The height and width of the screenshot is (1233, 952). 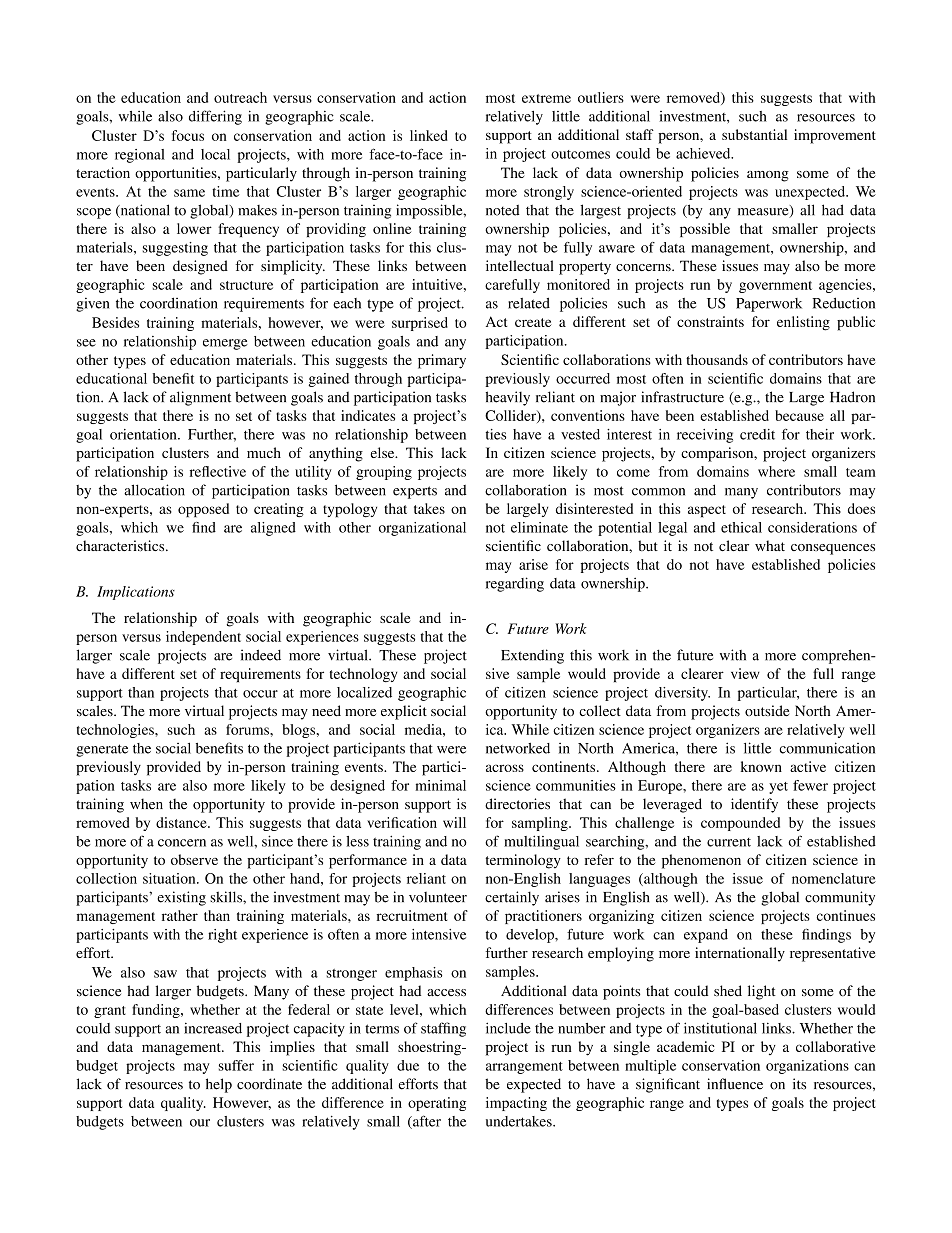 I want to click on help, so click(x=219, y=1085).
